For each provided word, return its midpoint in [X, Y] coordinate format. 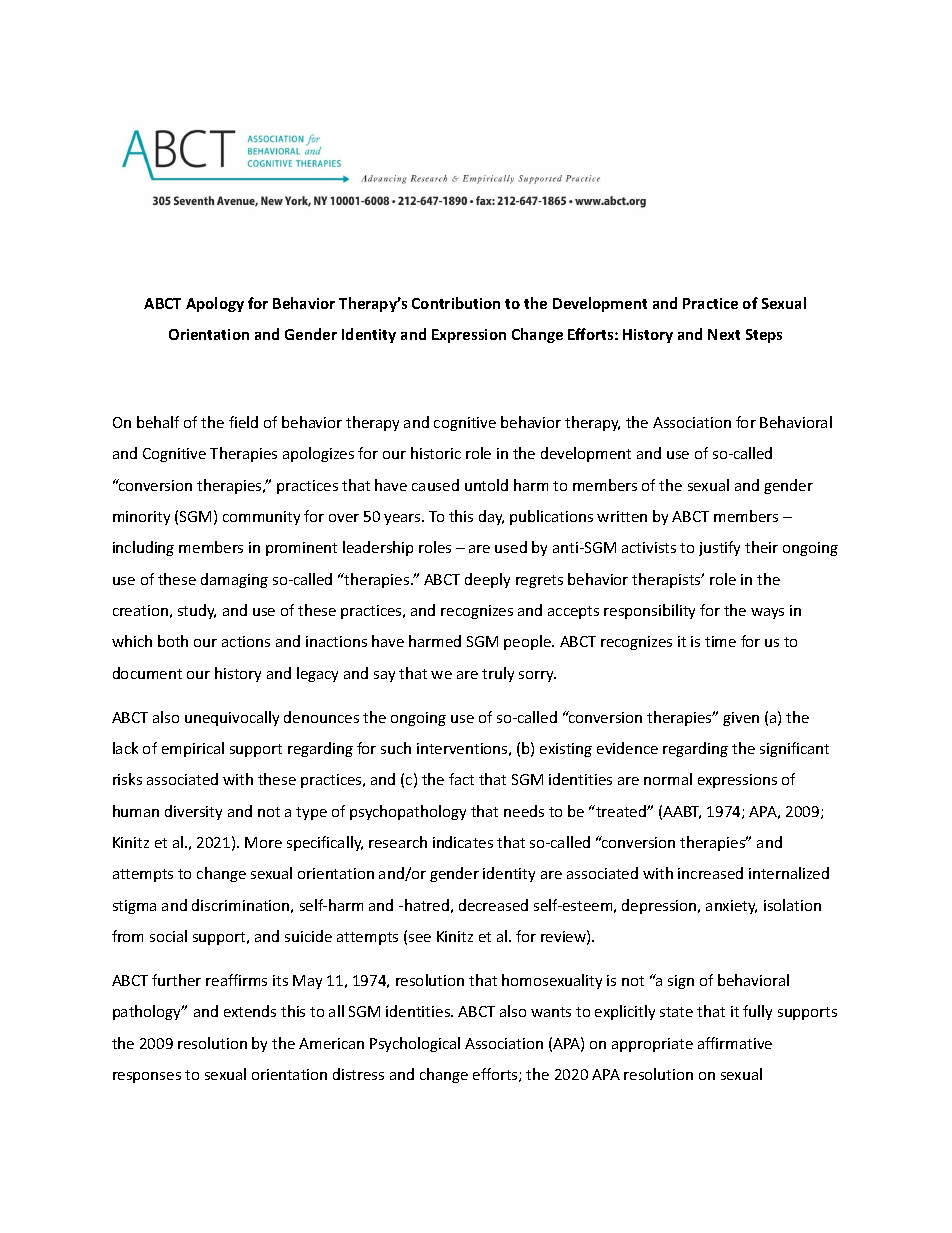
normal [668, 779]
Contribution [456, 303]
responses [147, 1077]
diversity [193, 812]
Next [724, 334]
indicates [463, 842]
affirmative [735, 1043]
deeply [487, 580]
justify [719, 548]
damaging [234, 580]
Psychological [415, 1044]
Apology [215, 304]
